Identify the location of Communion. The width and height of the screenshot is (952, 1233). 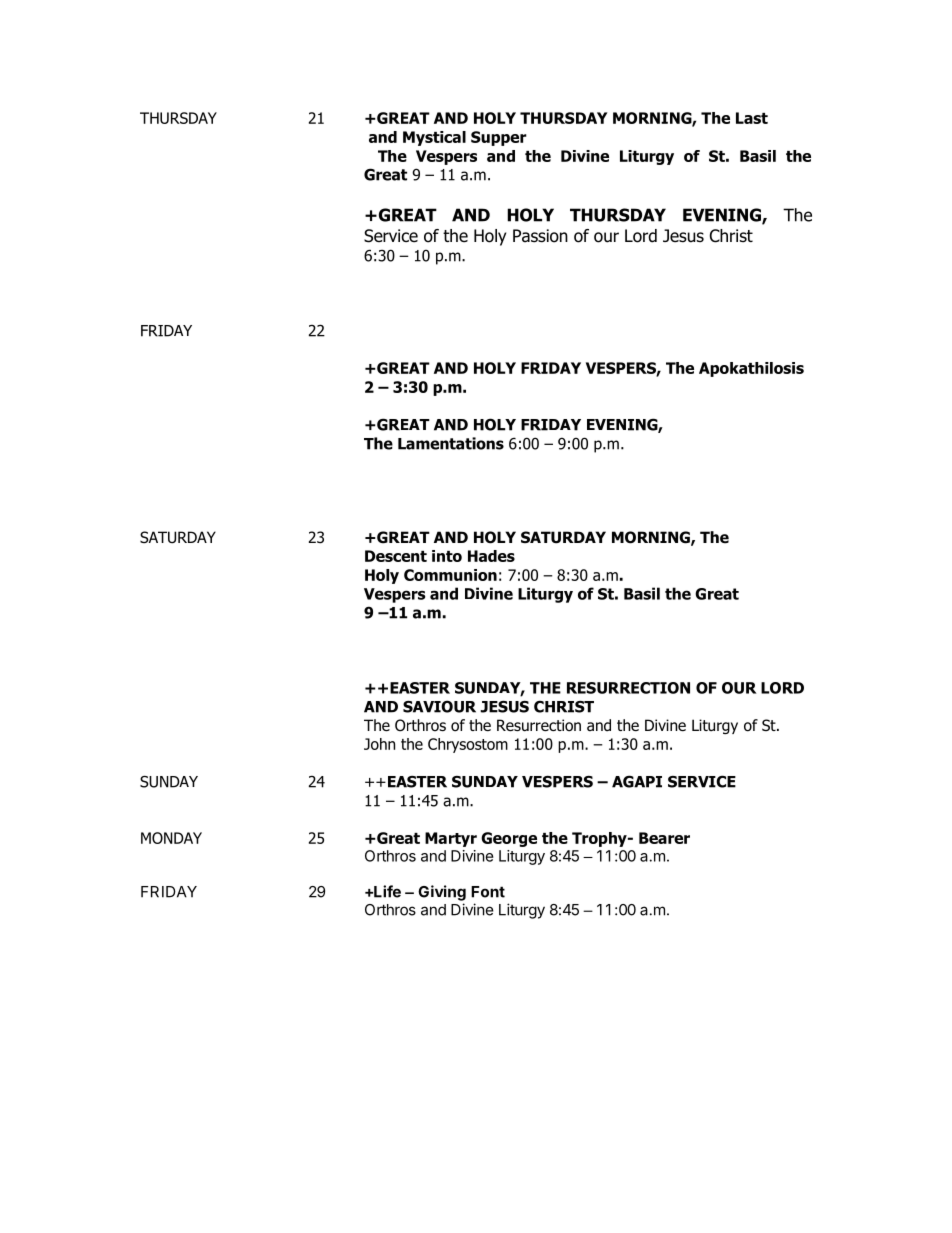
(450, 575).
